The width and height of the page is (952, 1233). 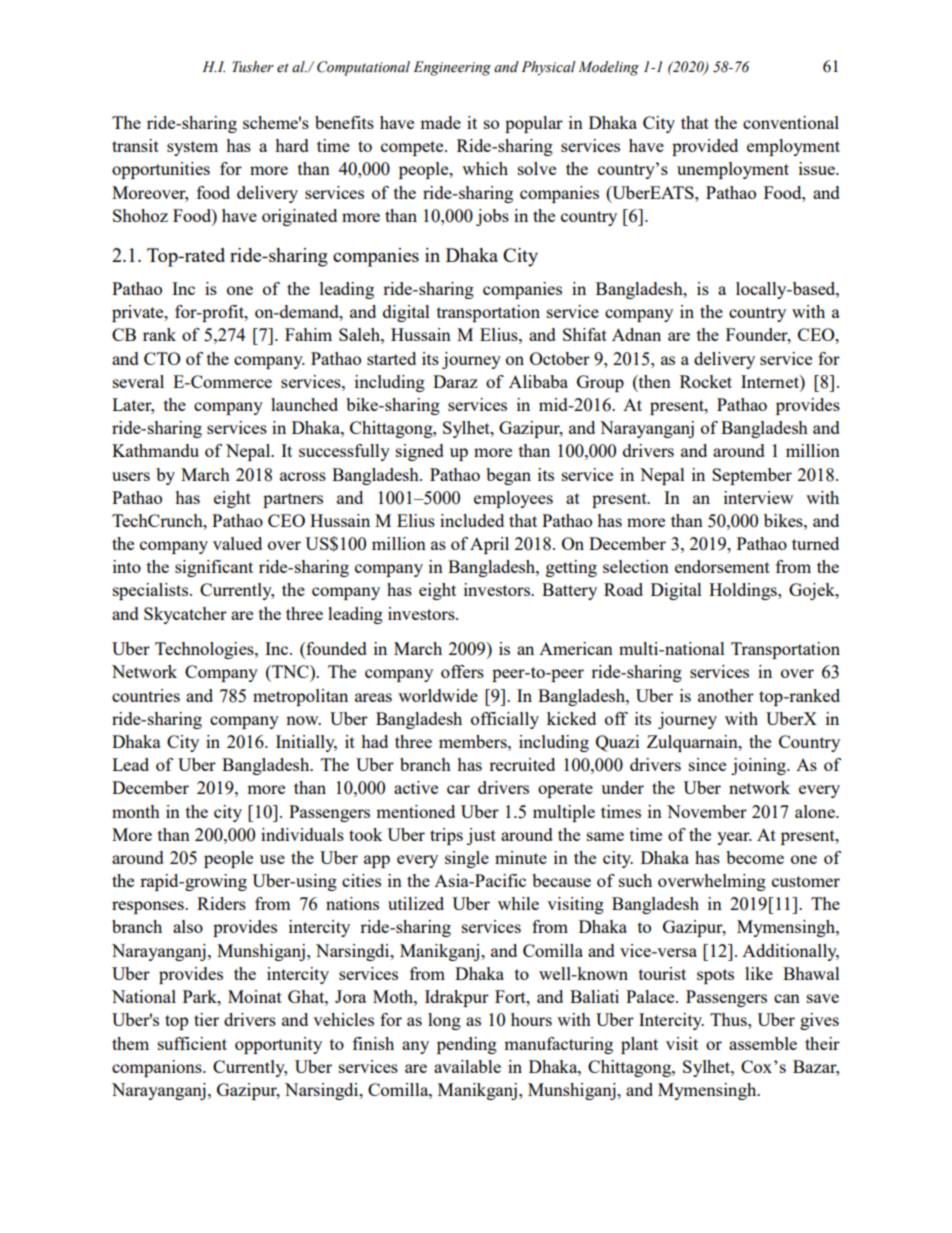 I want to click on endorsement, so click(x=722, y=566).
